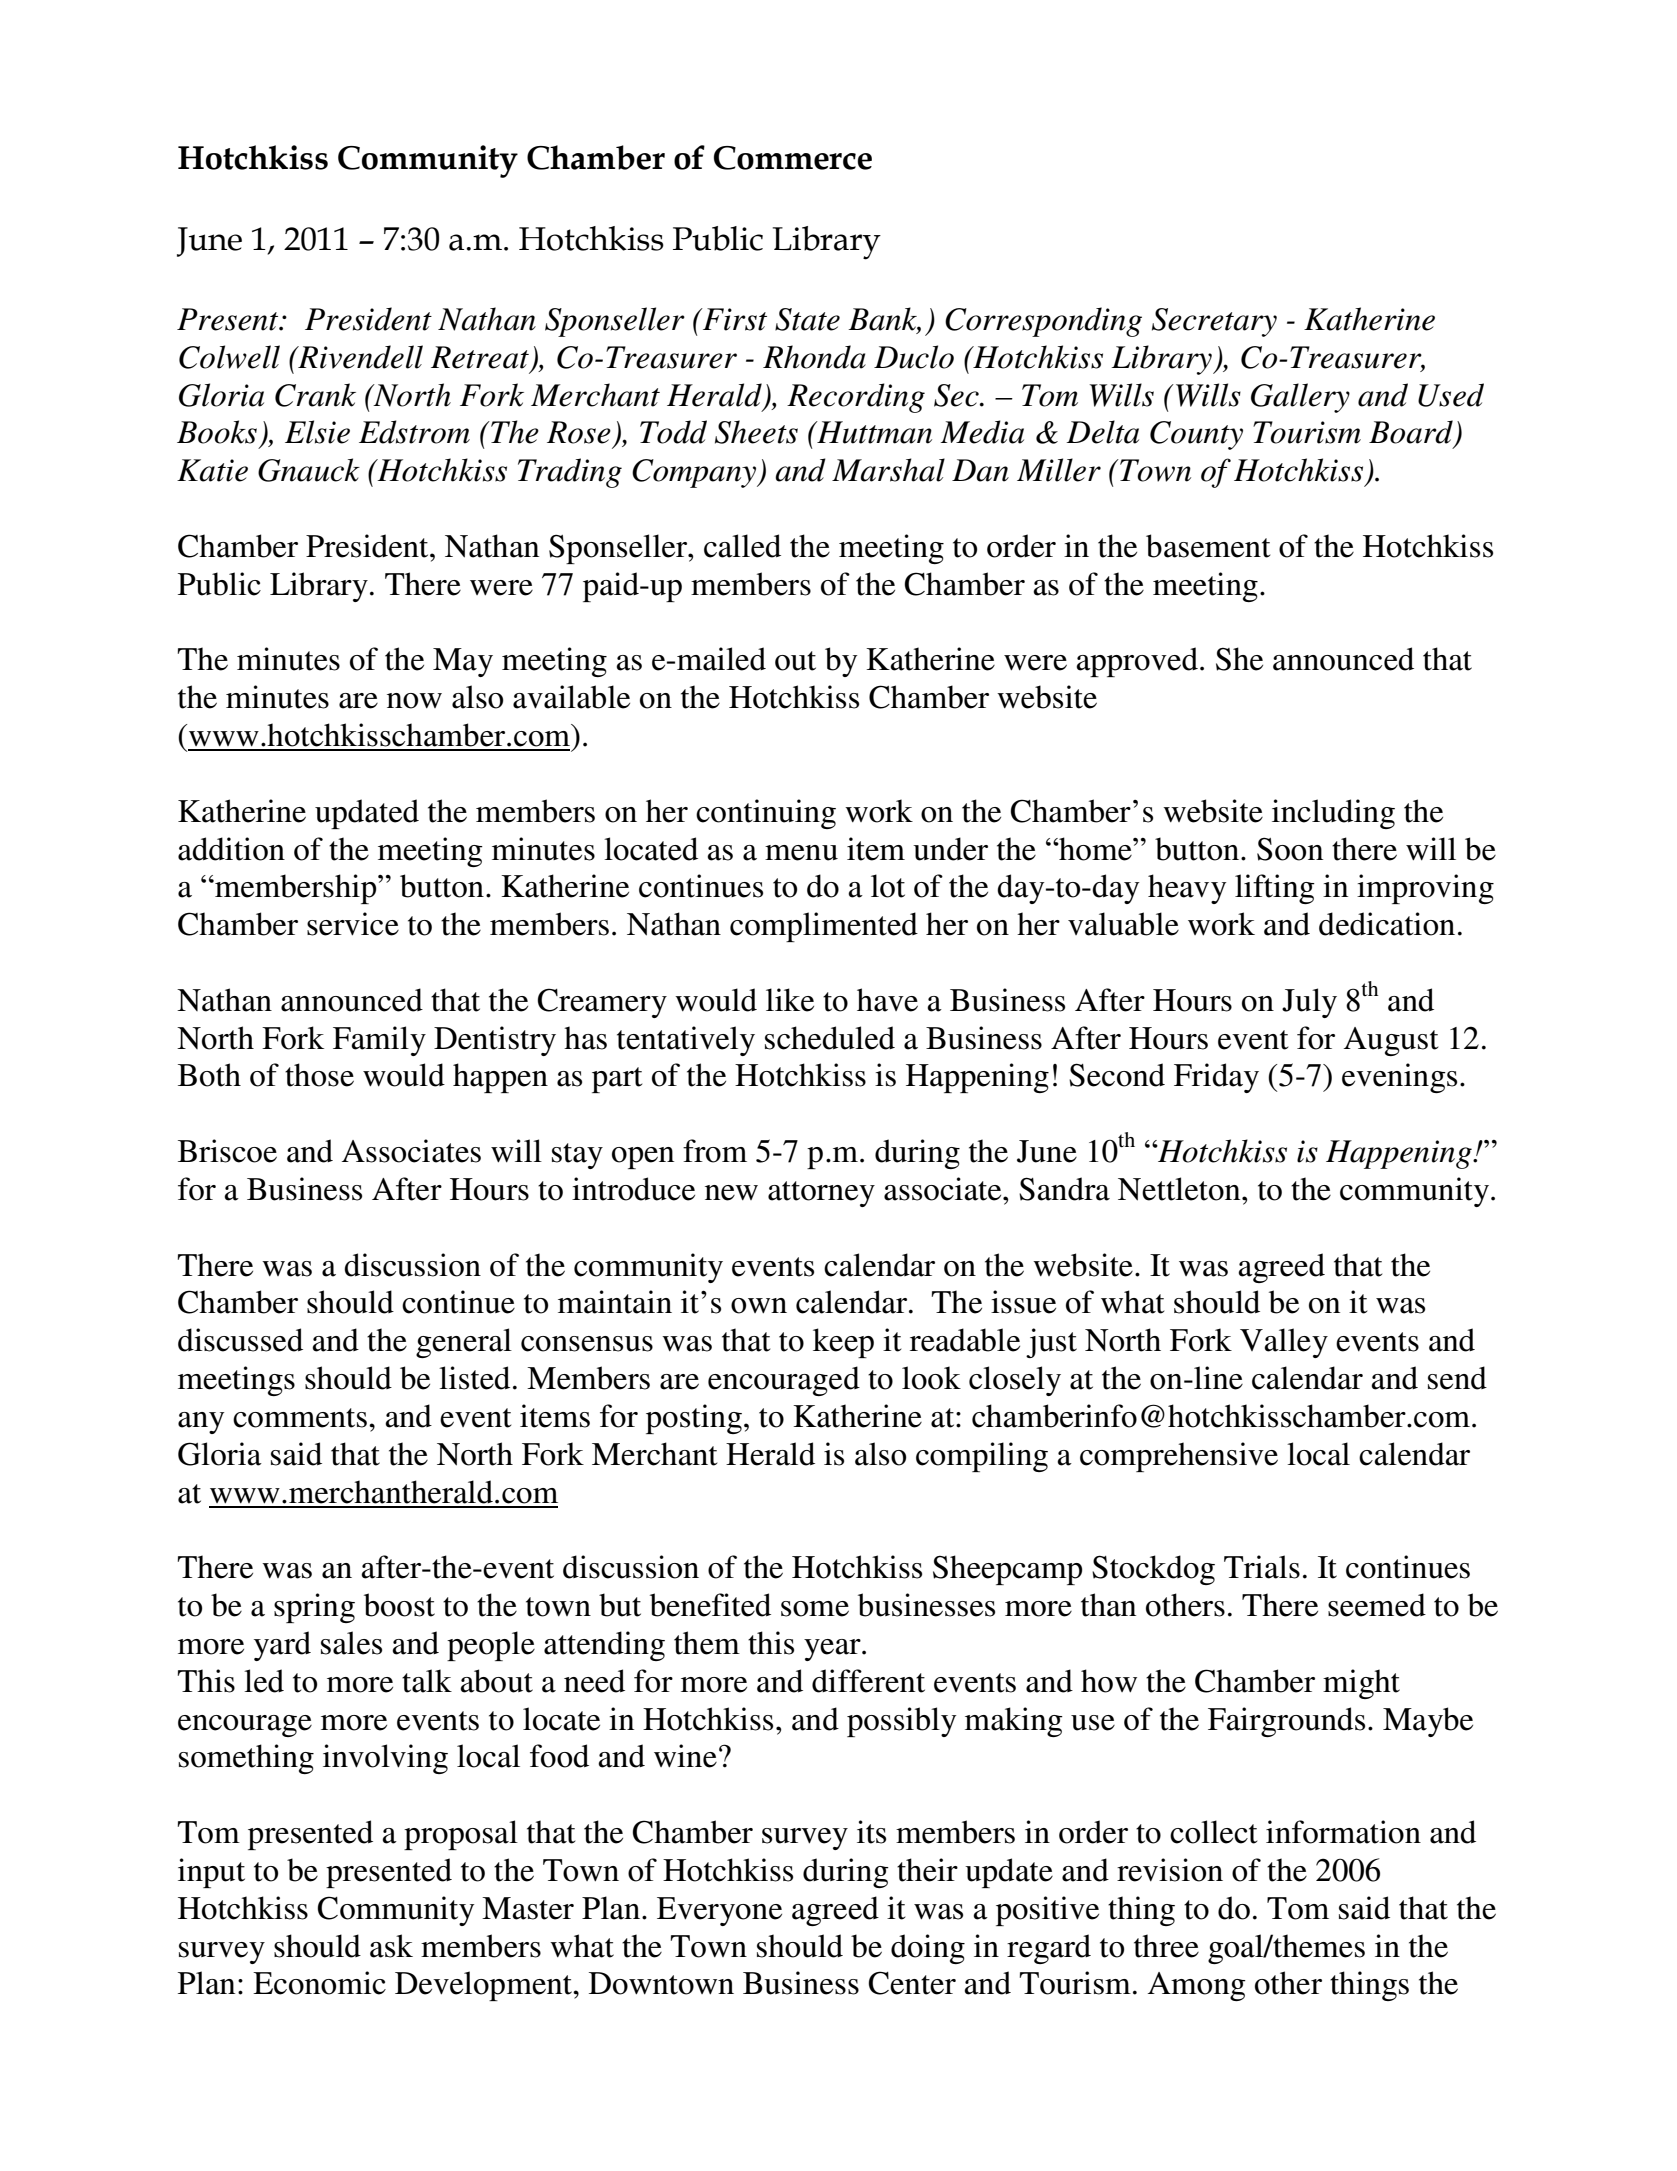  What do you see at coordinates (766, 814) in the screenshot?
I see `continuing` at bounding box center [766, 814].
